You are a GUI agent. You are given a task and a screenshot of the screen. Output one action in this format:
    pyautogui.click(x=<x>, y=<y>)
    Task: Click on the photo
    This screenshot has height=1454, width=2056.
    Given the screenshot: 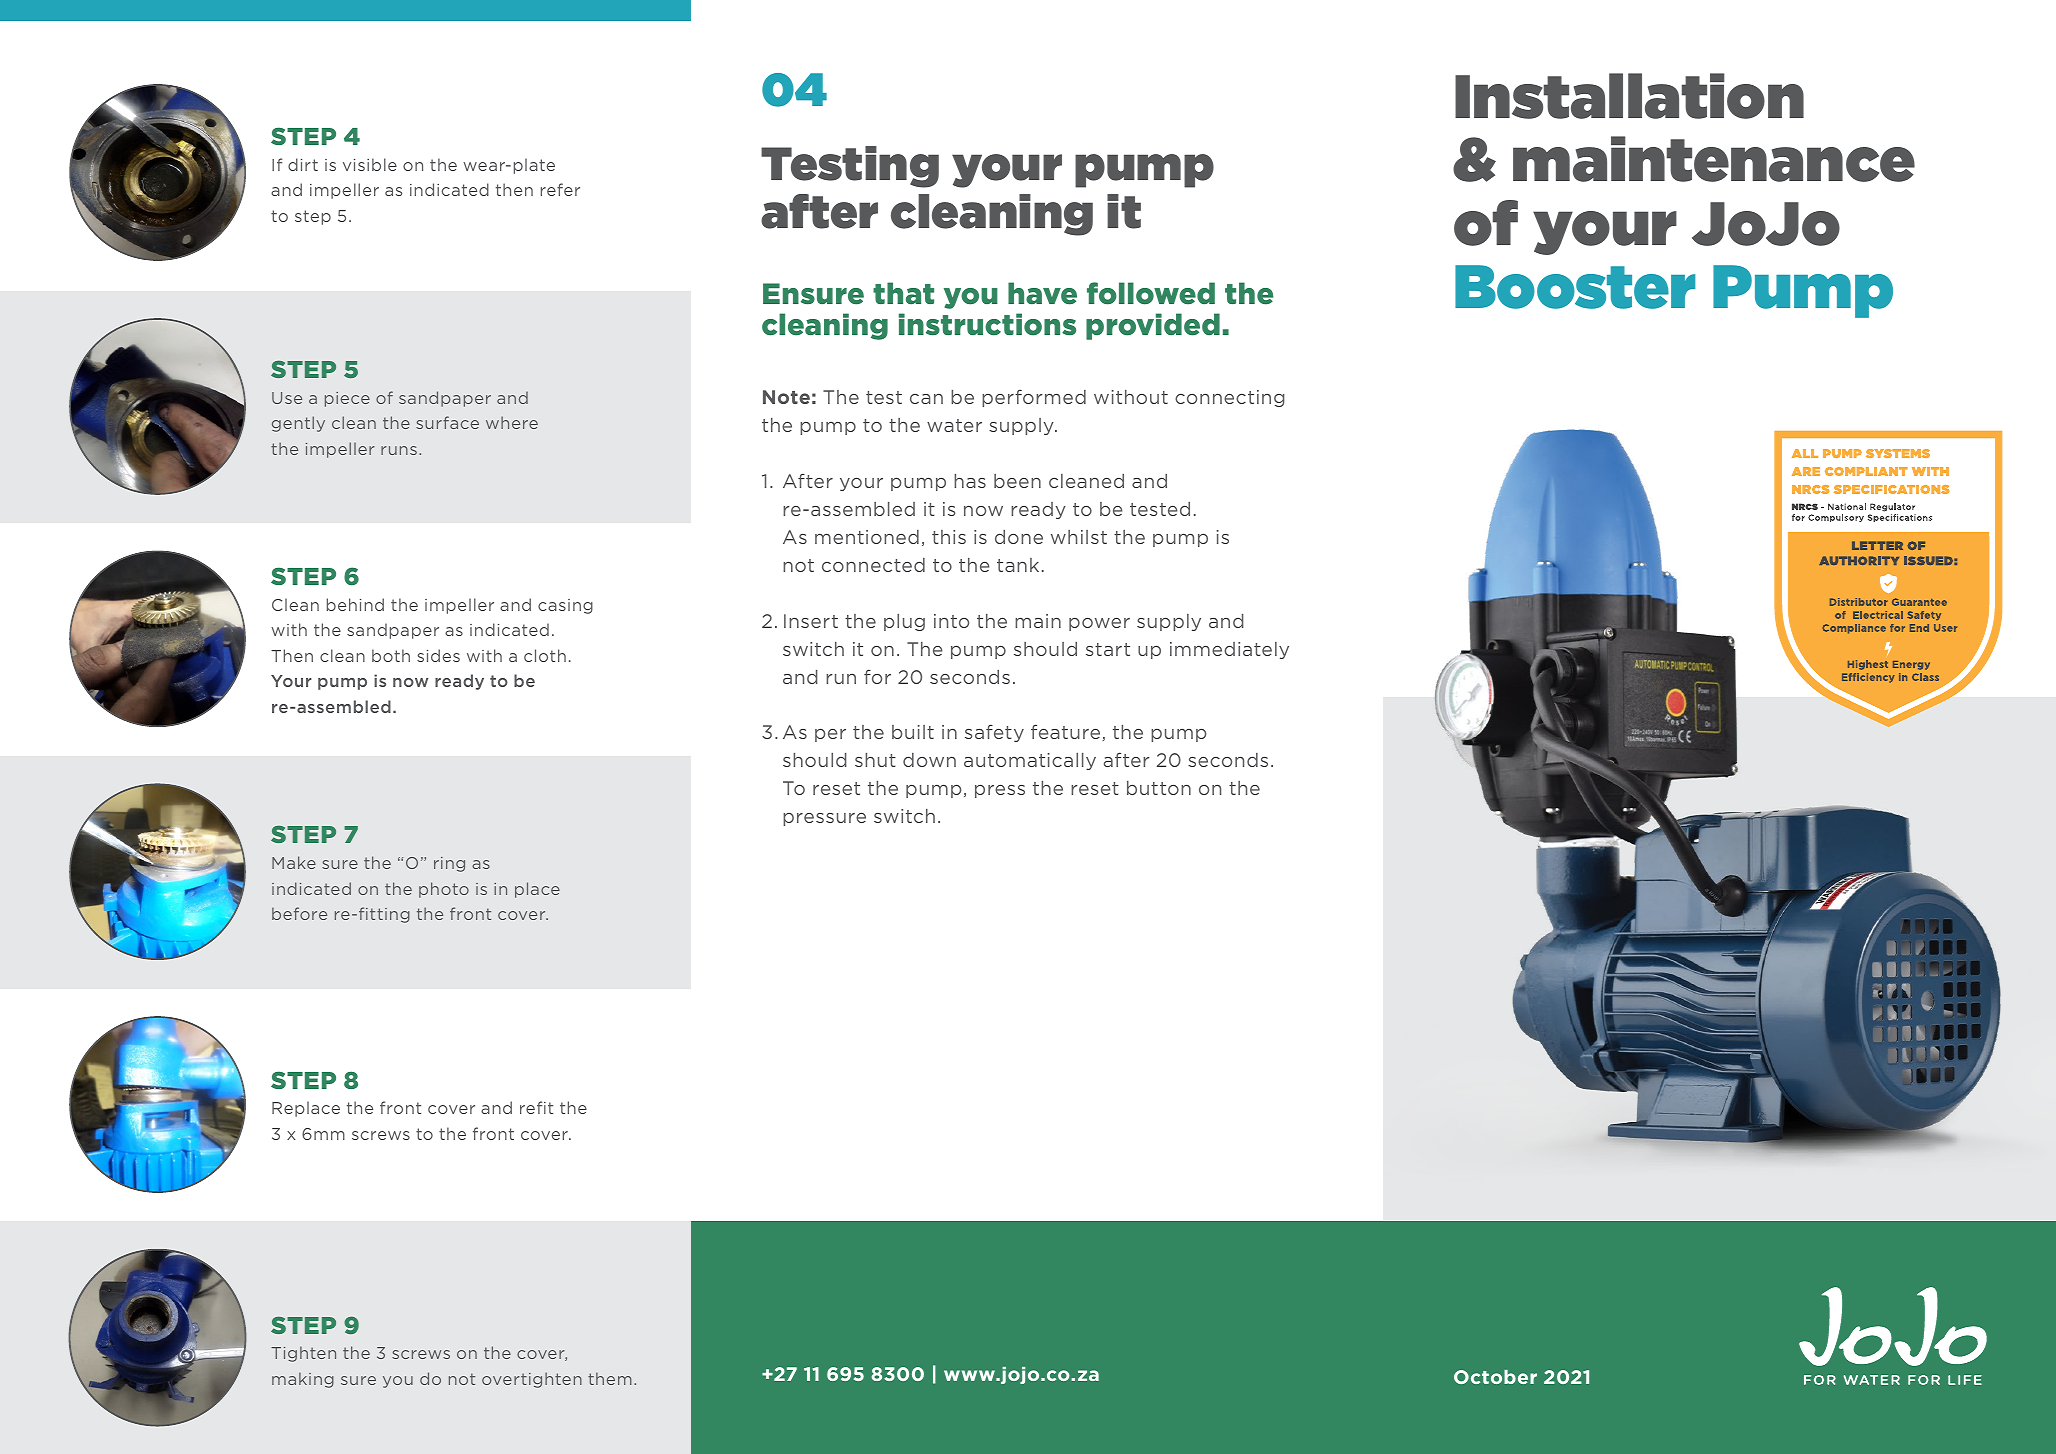 What is the action you would take?
    pyautogui.click(x=444, y=890)
